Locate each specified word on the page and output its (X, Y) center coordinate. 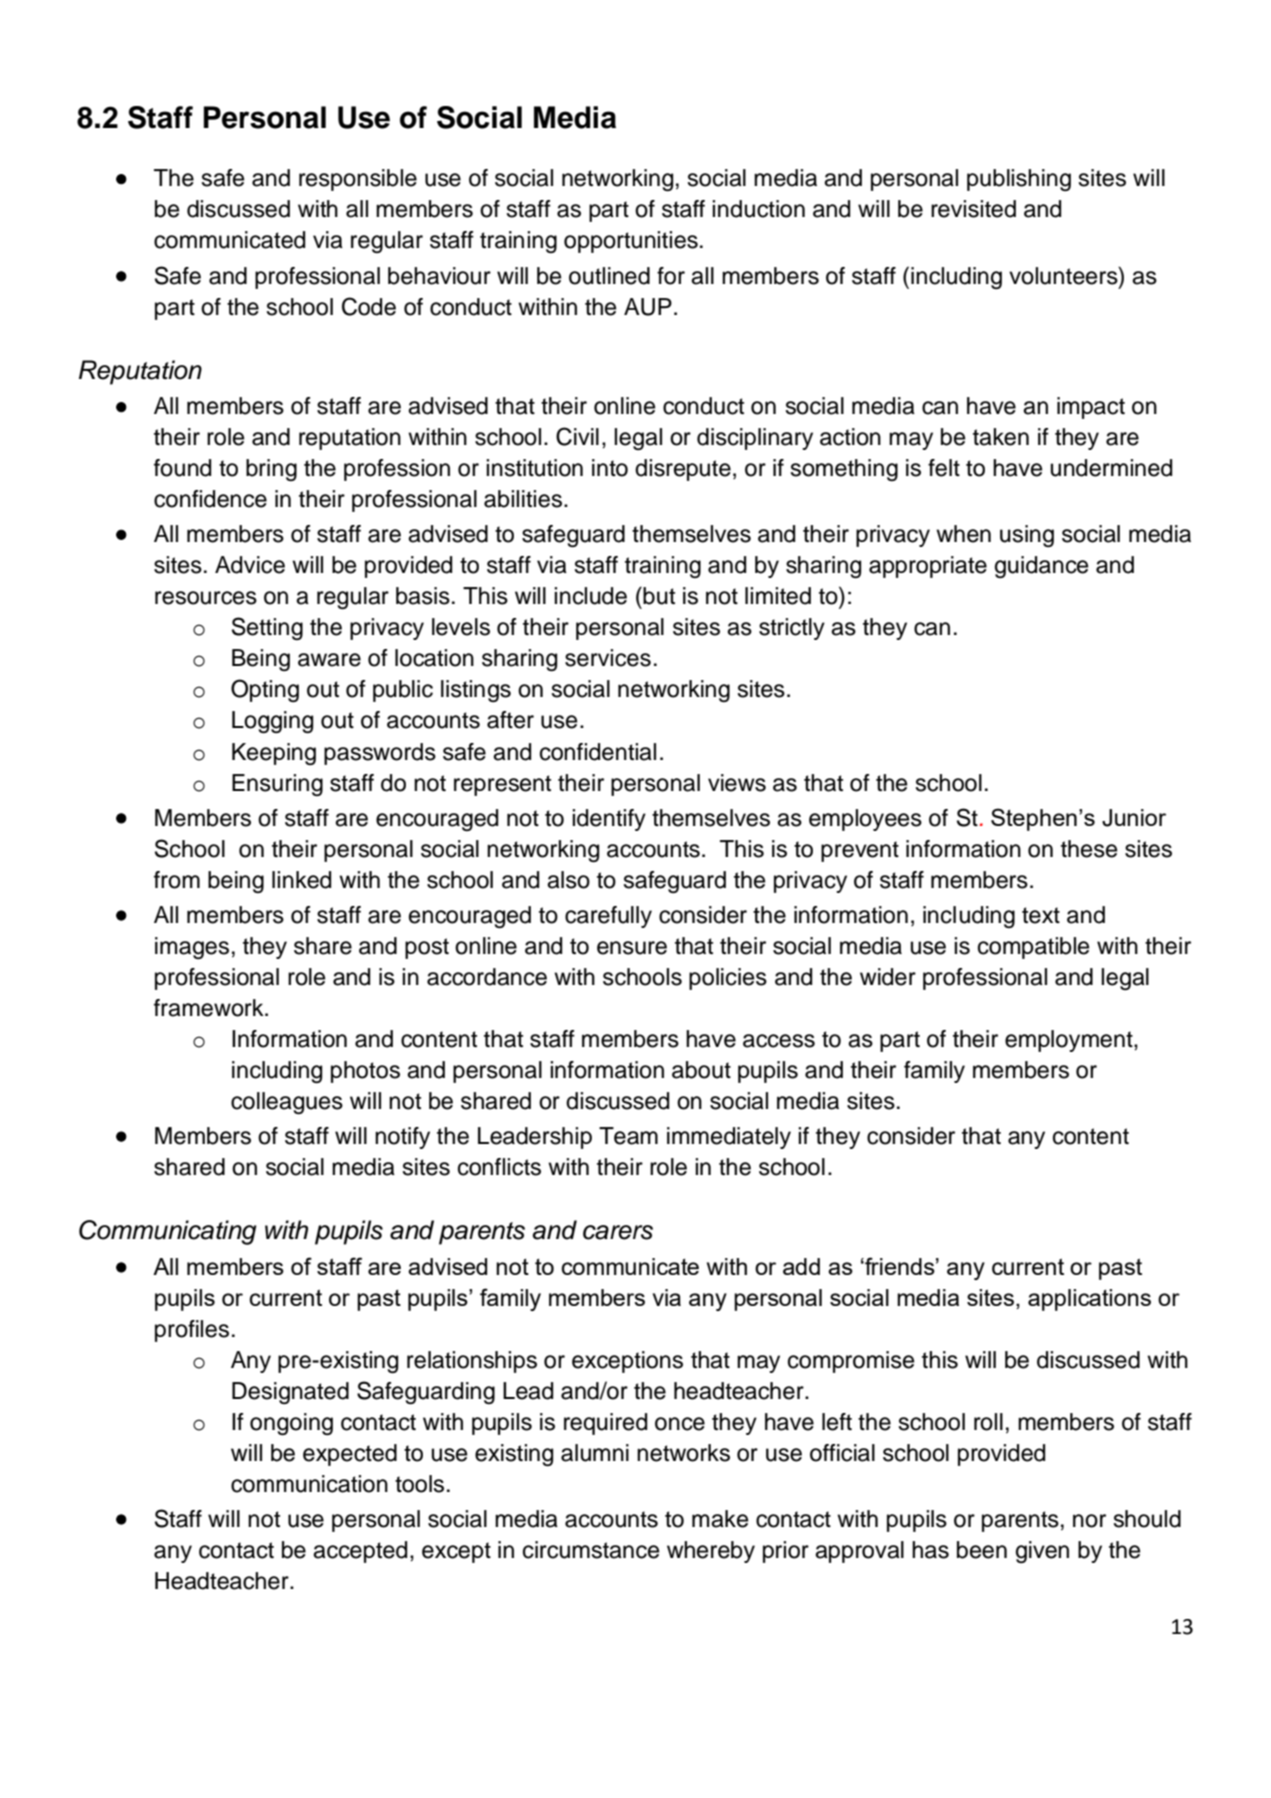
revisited (973, 209)
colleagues (287, 1103)
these (1089, 849)
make (720, 1519)
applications (1089, 1300)
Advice (250, 565)
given (1042, 1552)
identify (609, 820)
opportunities (631, 242)
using (1027, 536)
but (658, 596)
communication (309, 1484)
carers (618, 1232)
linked (301, 880)
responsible (358, 180)
